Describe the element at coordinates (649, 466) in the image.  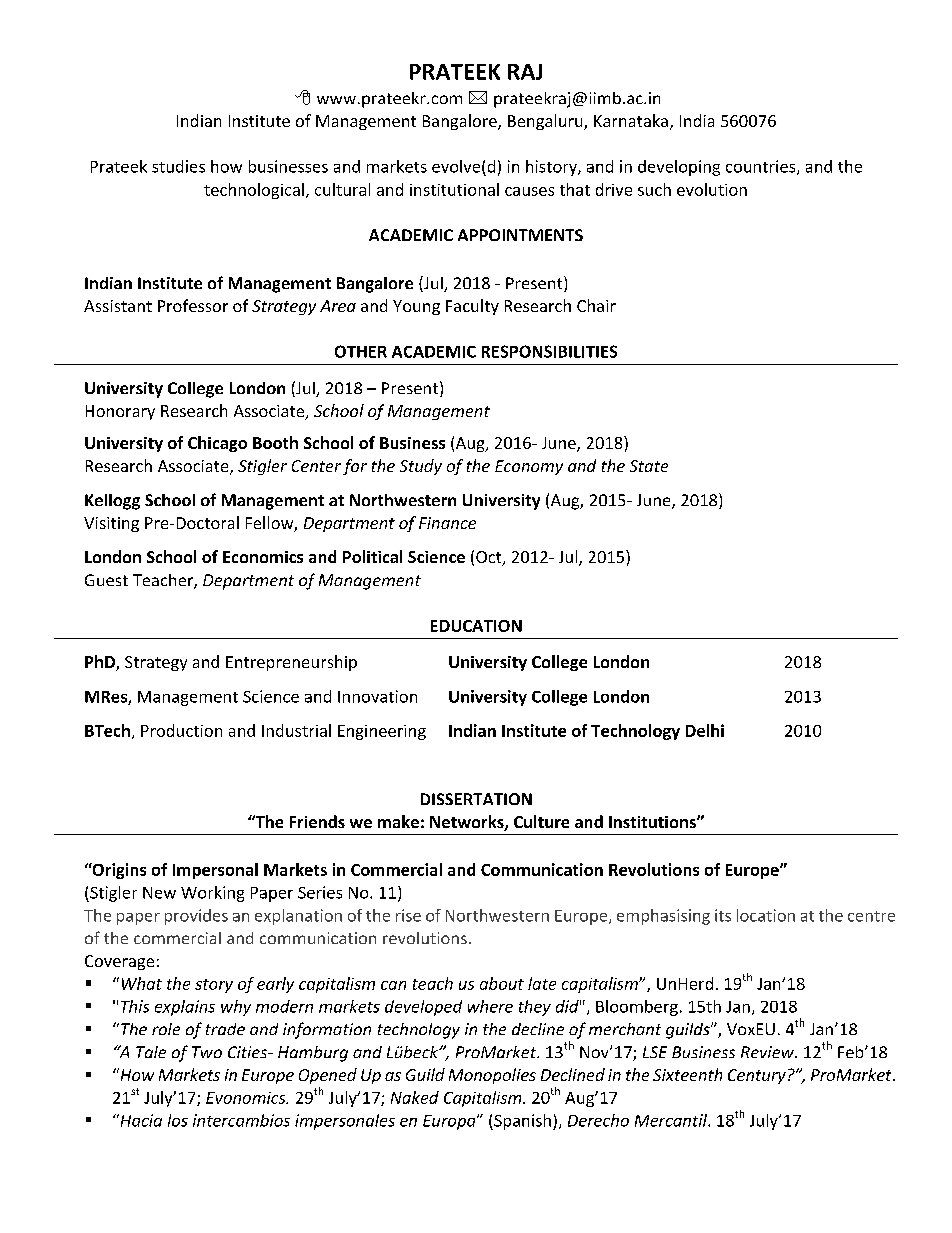
I see `State` at that location.
